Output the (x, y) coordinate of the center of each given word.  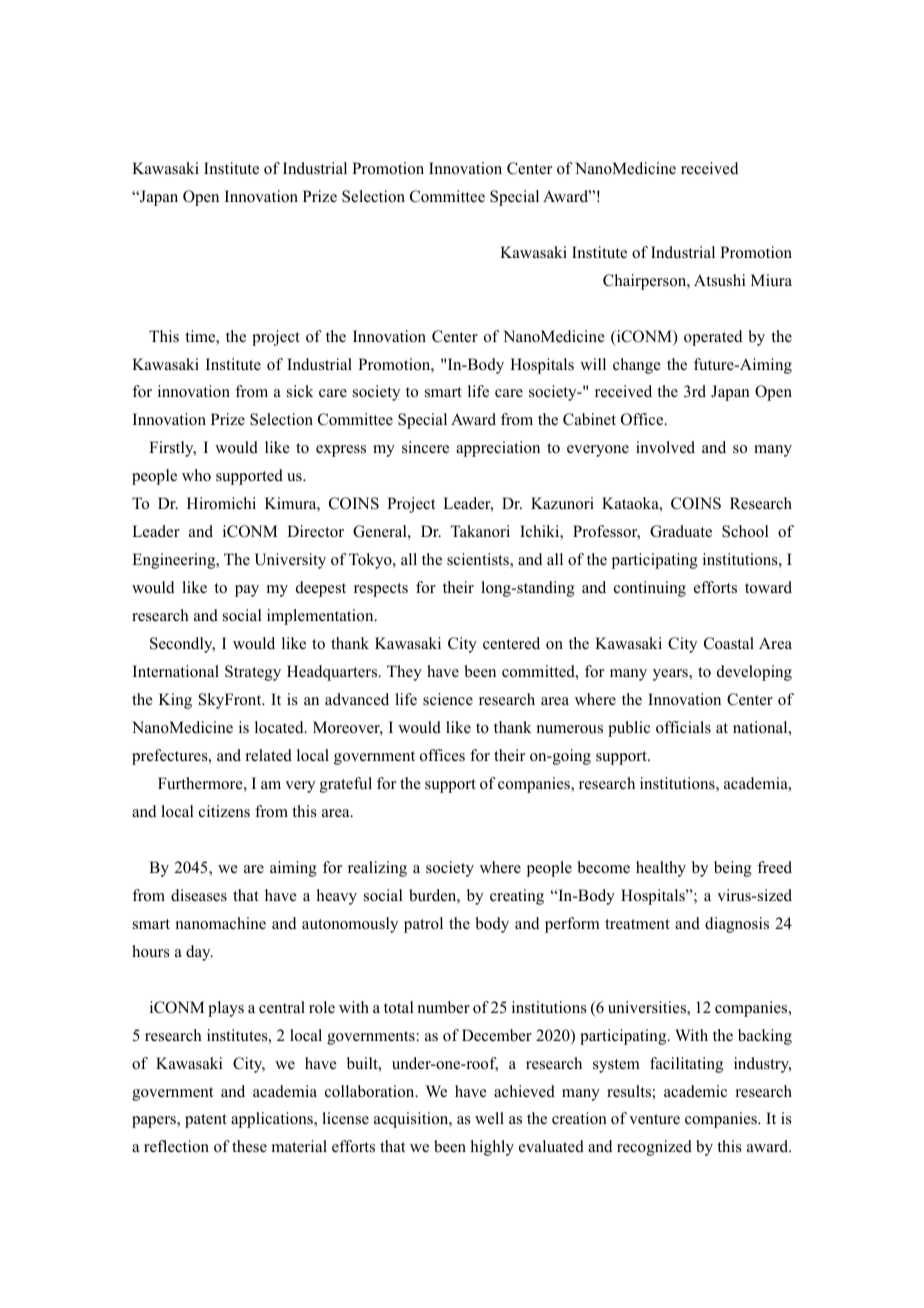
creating (517, 897)
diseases (199, 895)
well (489, 1118)
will (593, 364)
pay (247, 591)
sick (300, 391)
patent (206, 1121)
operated (713, 338)
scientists (479, 560)
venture (654, 1119)
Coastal (729, 643)
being (733, 869)
